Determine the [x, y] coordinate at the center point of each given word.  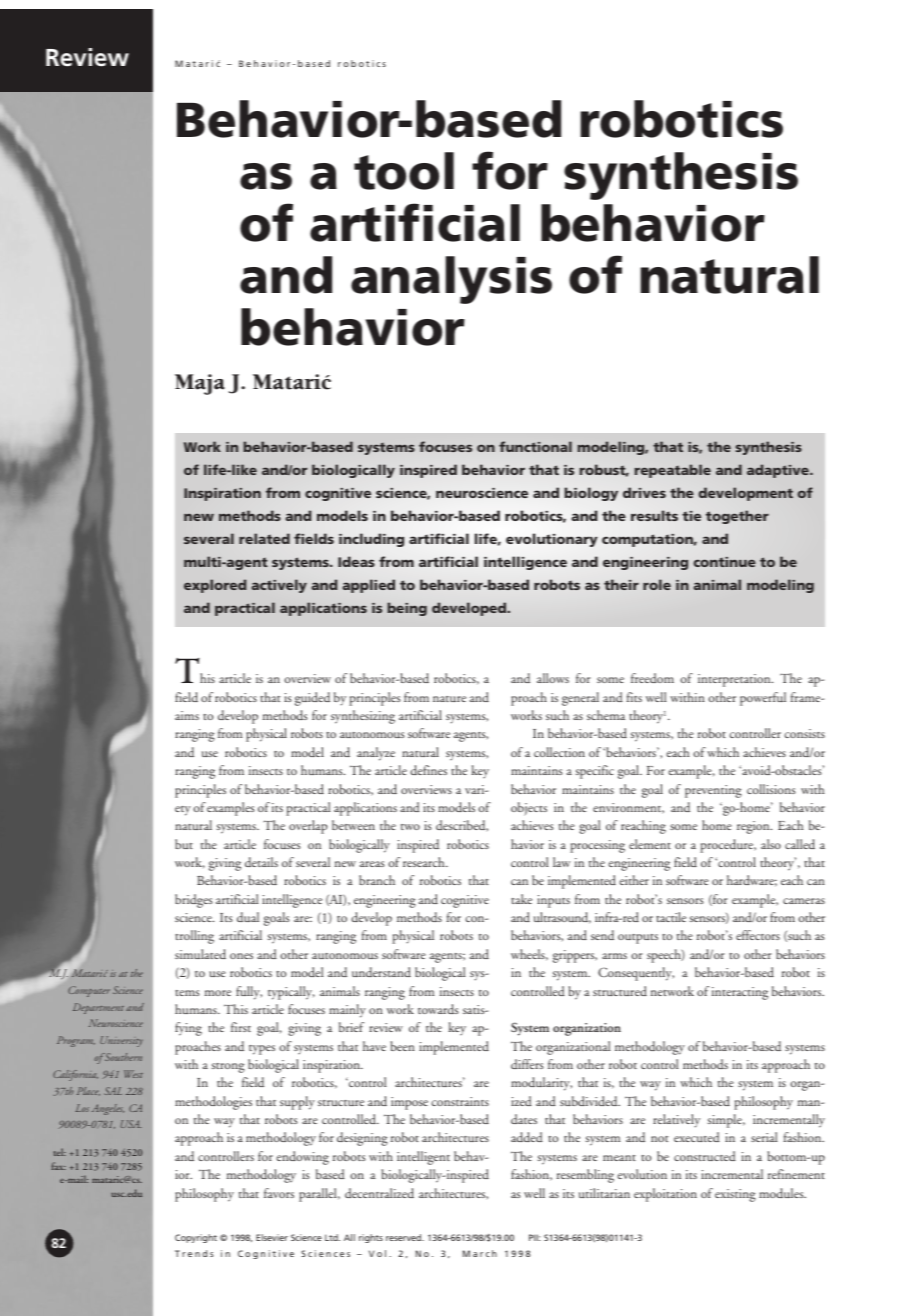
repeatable [673, 471]
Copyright [196, 1238]
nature [449, 699]
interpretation [735, 680]
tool [404, 171]
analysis [451, 280]
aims [187, 715]
